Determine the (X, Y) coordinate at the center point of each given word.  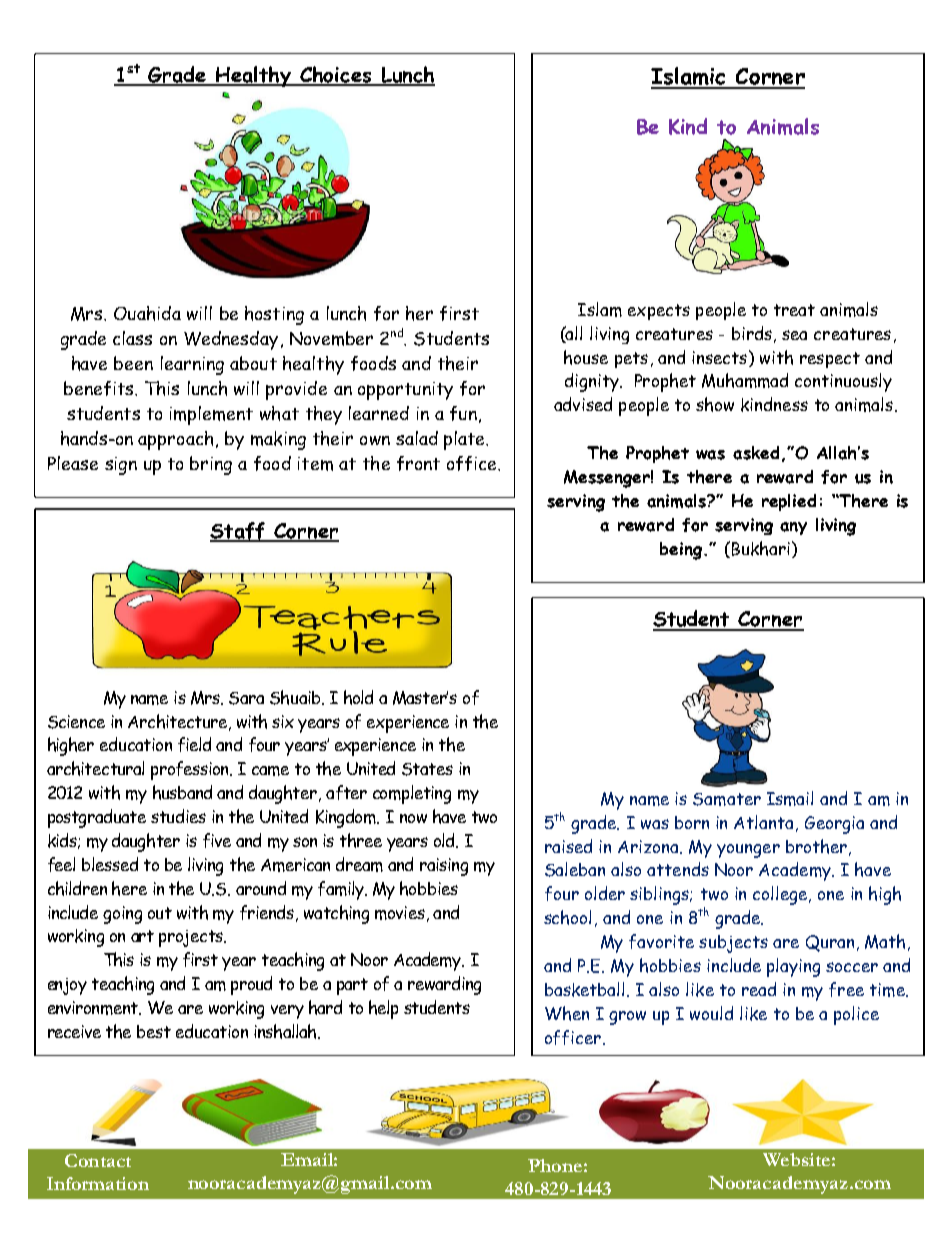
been (133, 363)
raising (444, 867)
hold (358, 697)
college (781, 895)
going (122, 915)
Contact (98, 1160)
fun (463, 413)
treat (794, 310)
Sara (246, 698)
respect (830, 360)
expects (659, 312)
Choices (335, 75)
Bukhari (761, 548)
